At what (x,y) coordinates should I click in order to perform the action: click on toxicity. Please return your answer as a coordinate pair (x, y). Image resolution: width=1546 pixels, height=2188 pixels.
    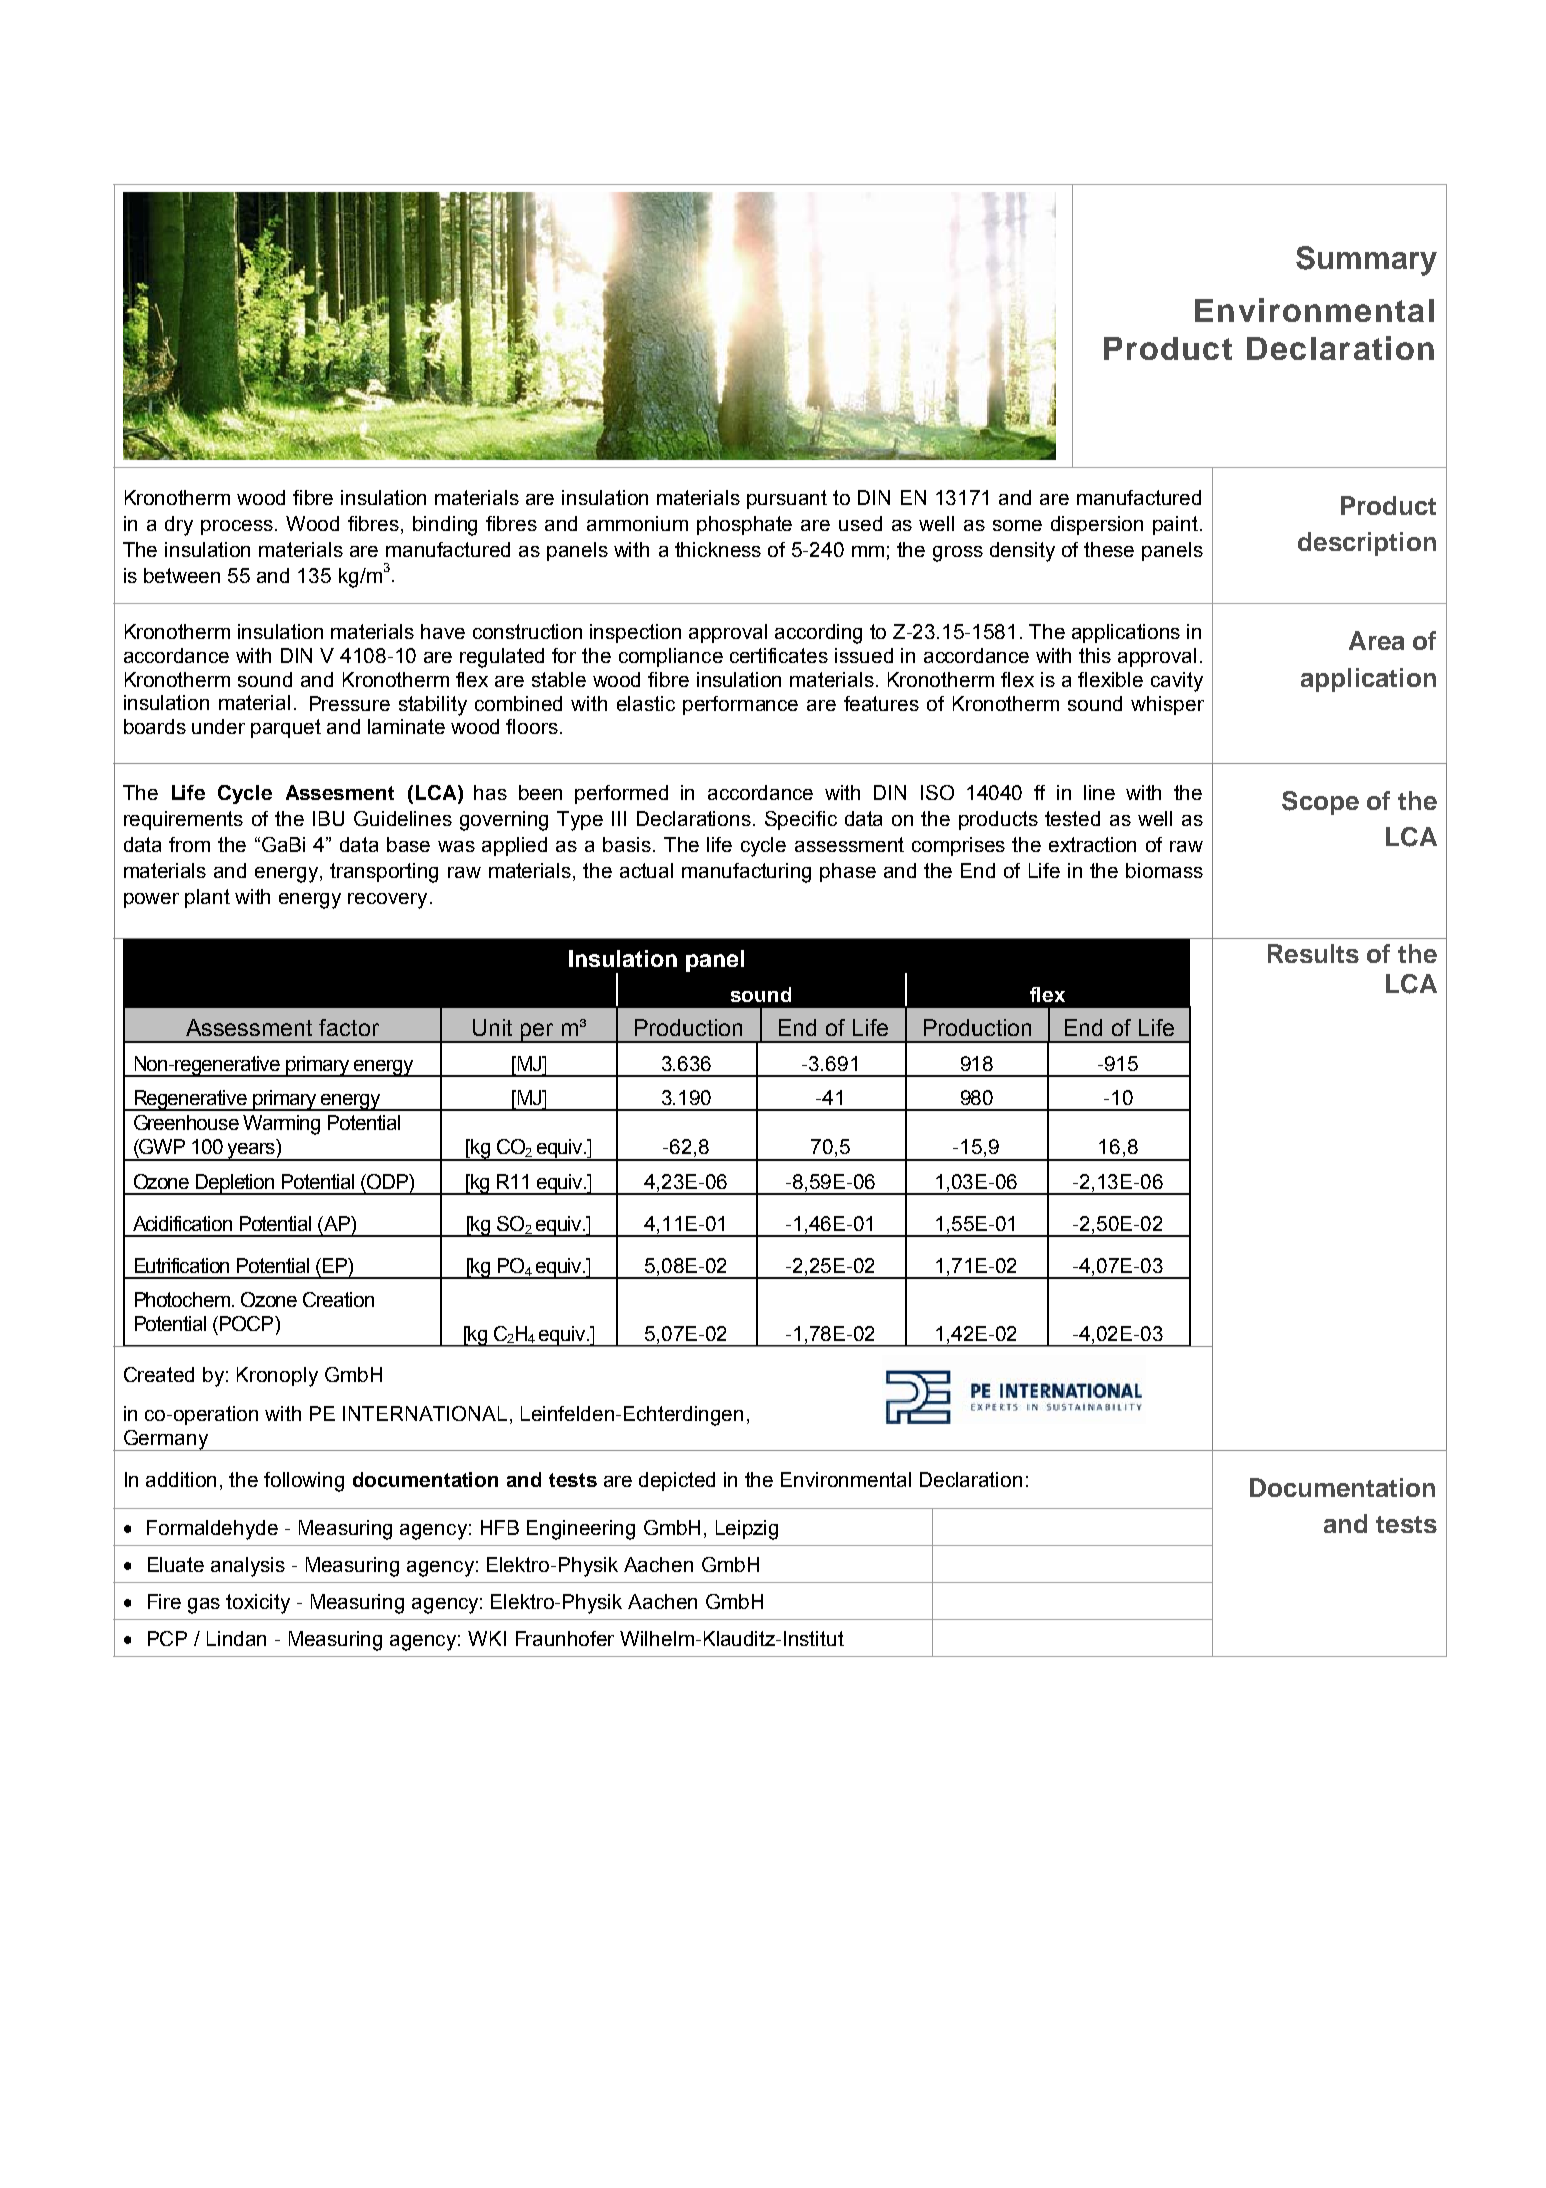
    Looking at the image, I should click on (258, 1604).
